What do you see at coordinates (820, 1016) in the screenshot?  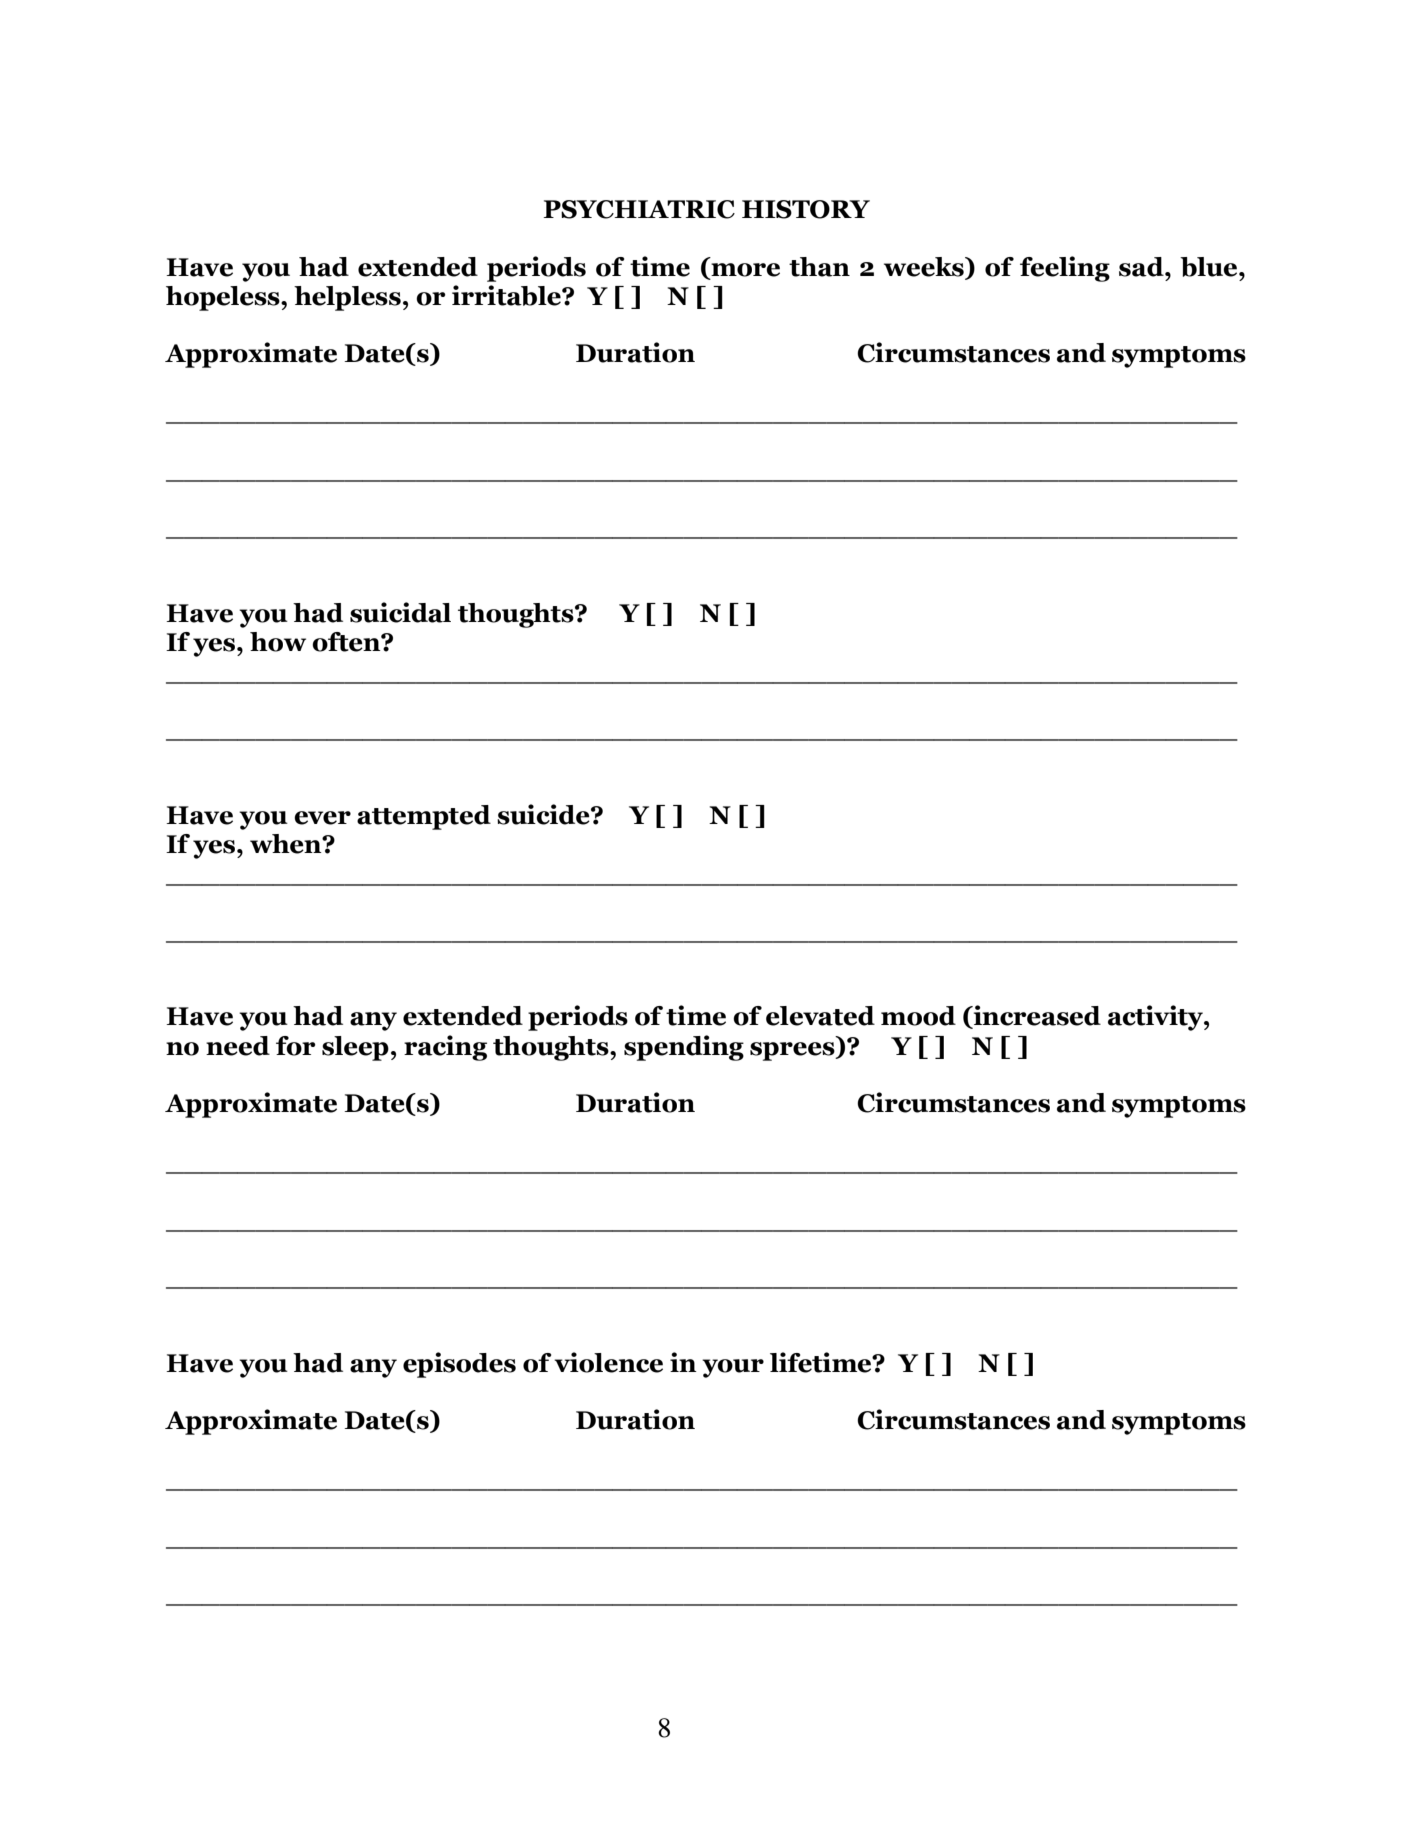 I see `elevated` at bounding box center [820, 1016].
